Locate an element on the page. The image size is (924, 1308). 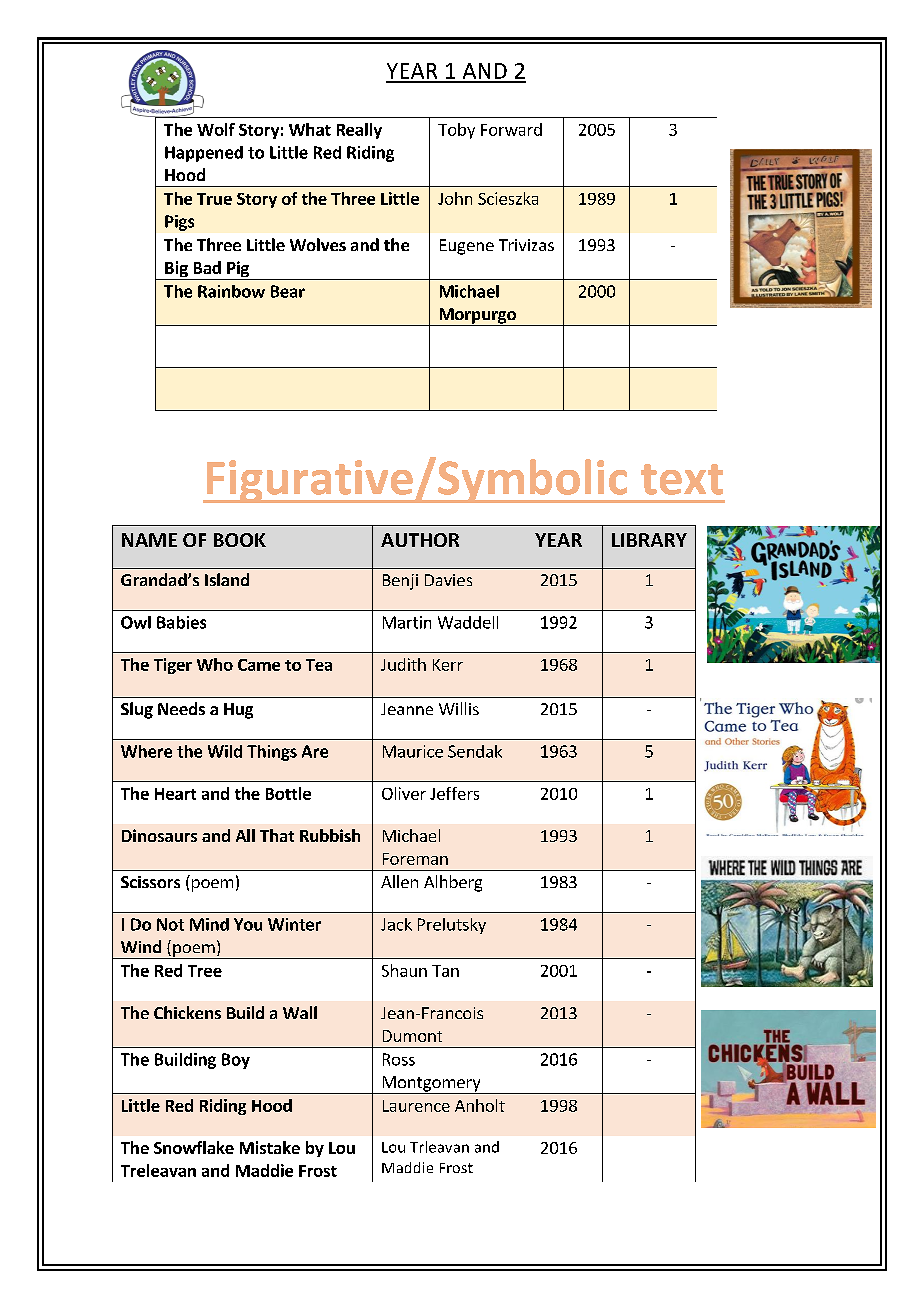
Forward is located at coordinates (511, 129).
